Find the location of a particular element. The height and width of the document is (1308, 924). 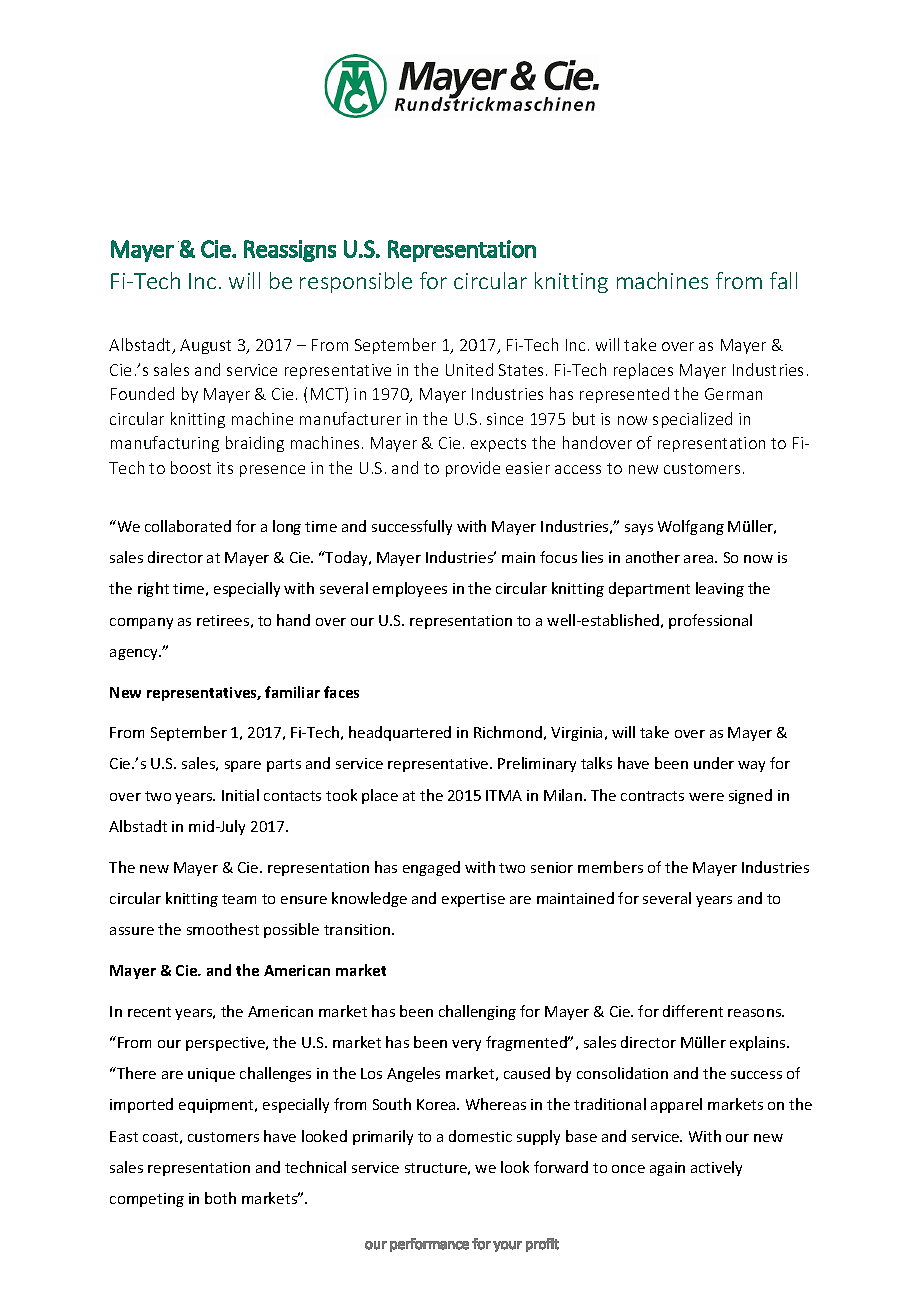

responsible is located at coordinates (356, 282).
